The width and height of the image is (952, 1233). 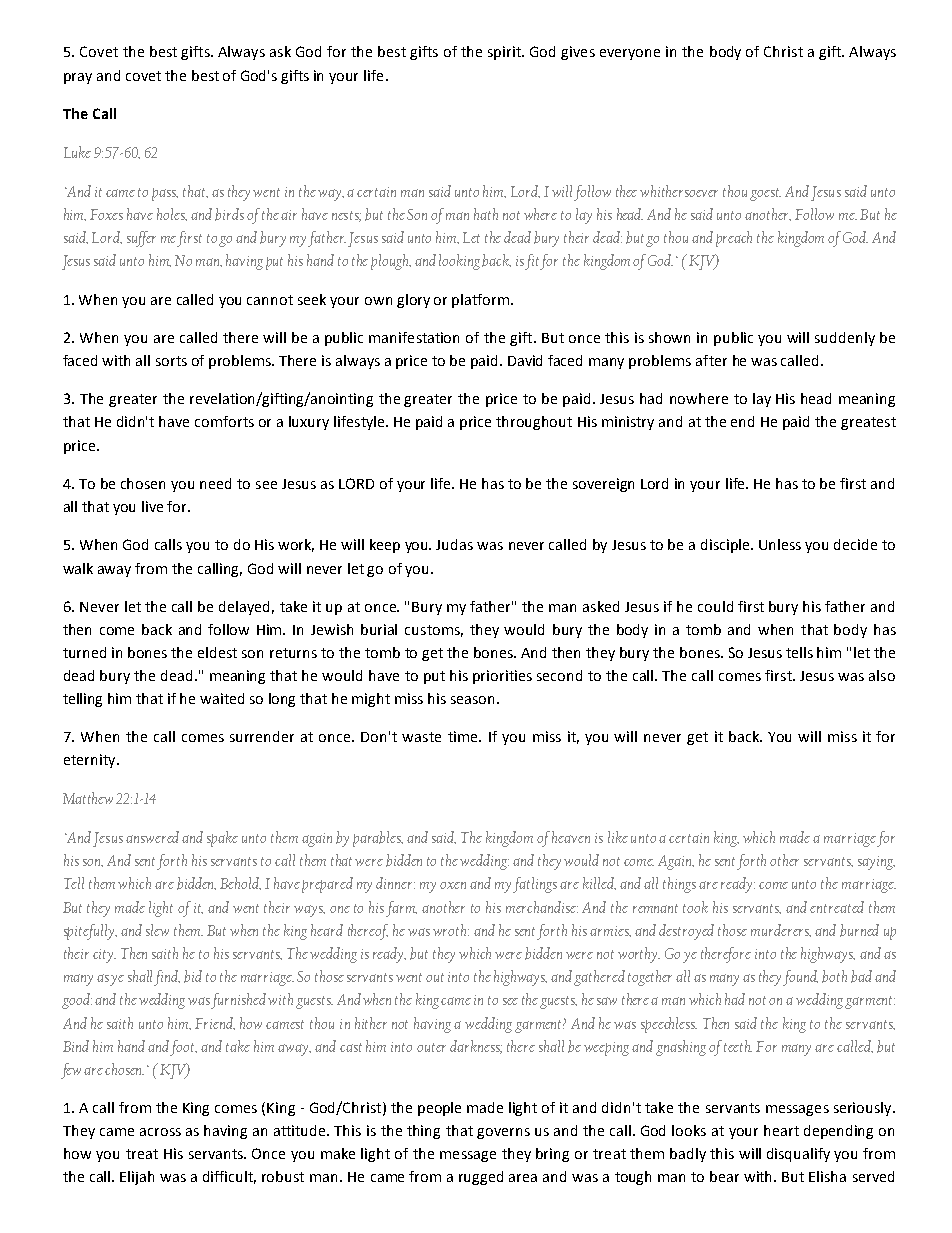 I want to click on Judas, so click(x=454, y=544).
